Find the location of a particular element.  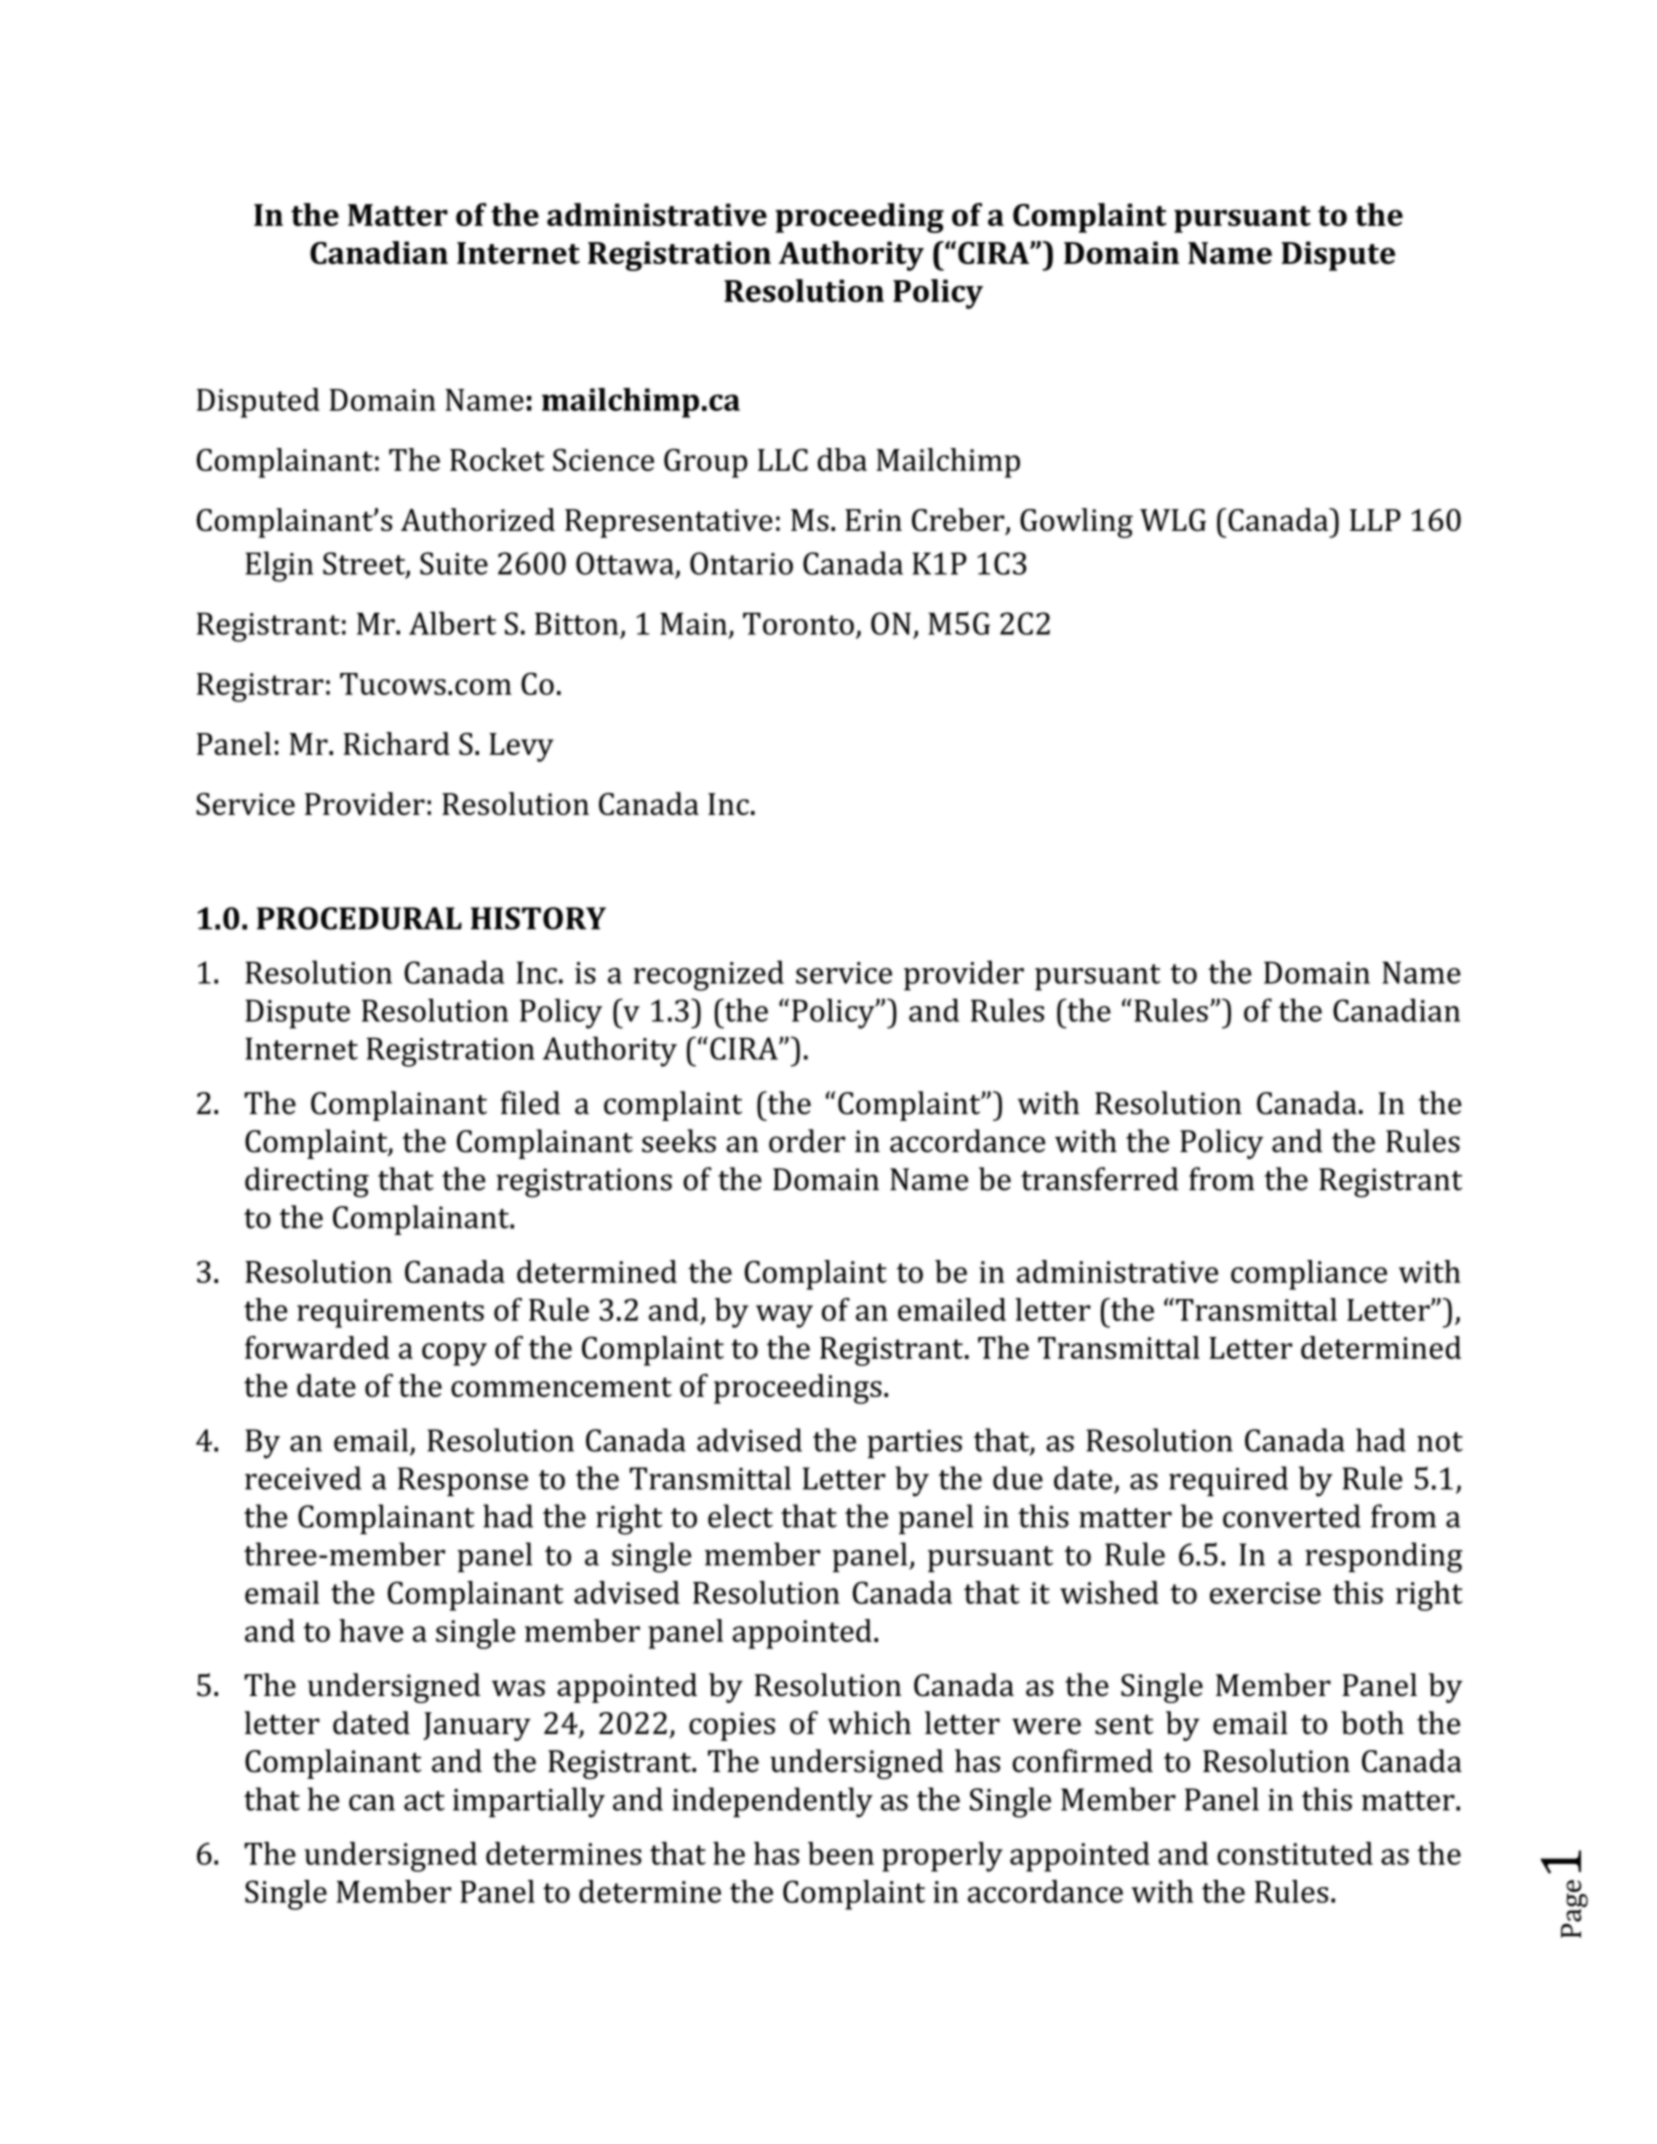

Authorized is located at coordinates (478, 519).
